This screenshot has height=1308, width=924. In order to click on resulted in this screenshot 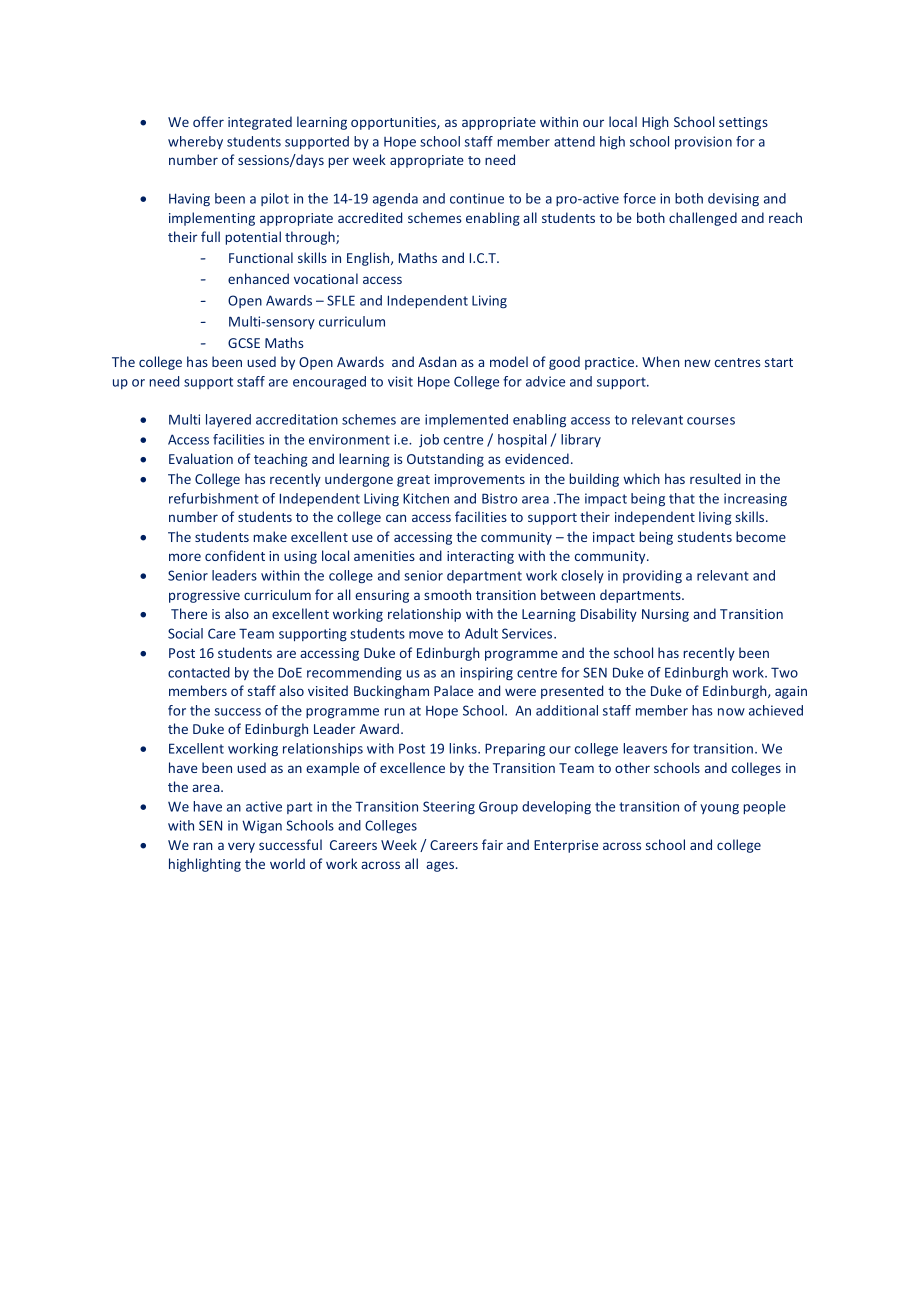, I will do `click(715, 478)`.
